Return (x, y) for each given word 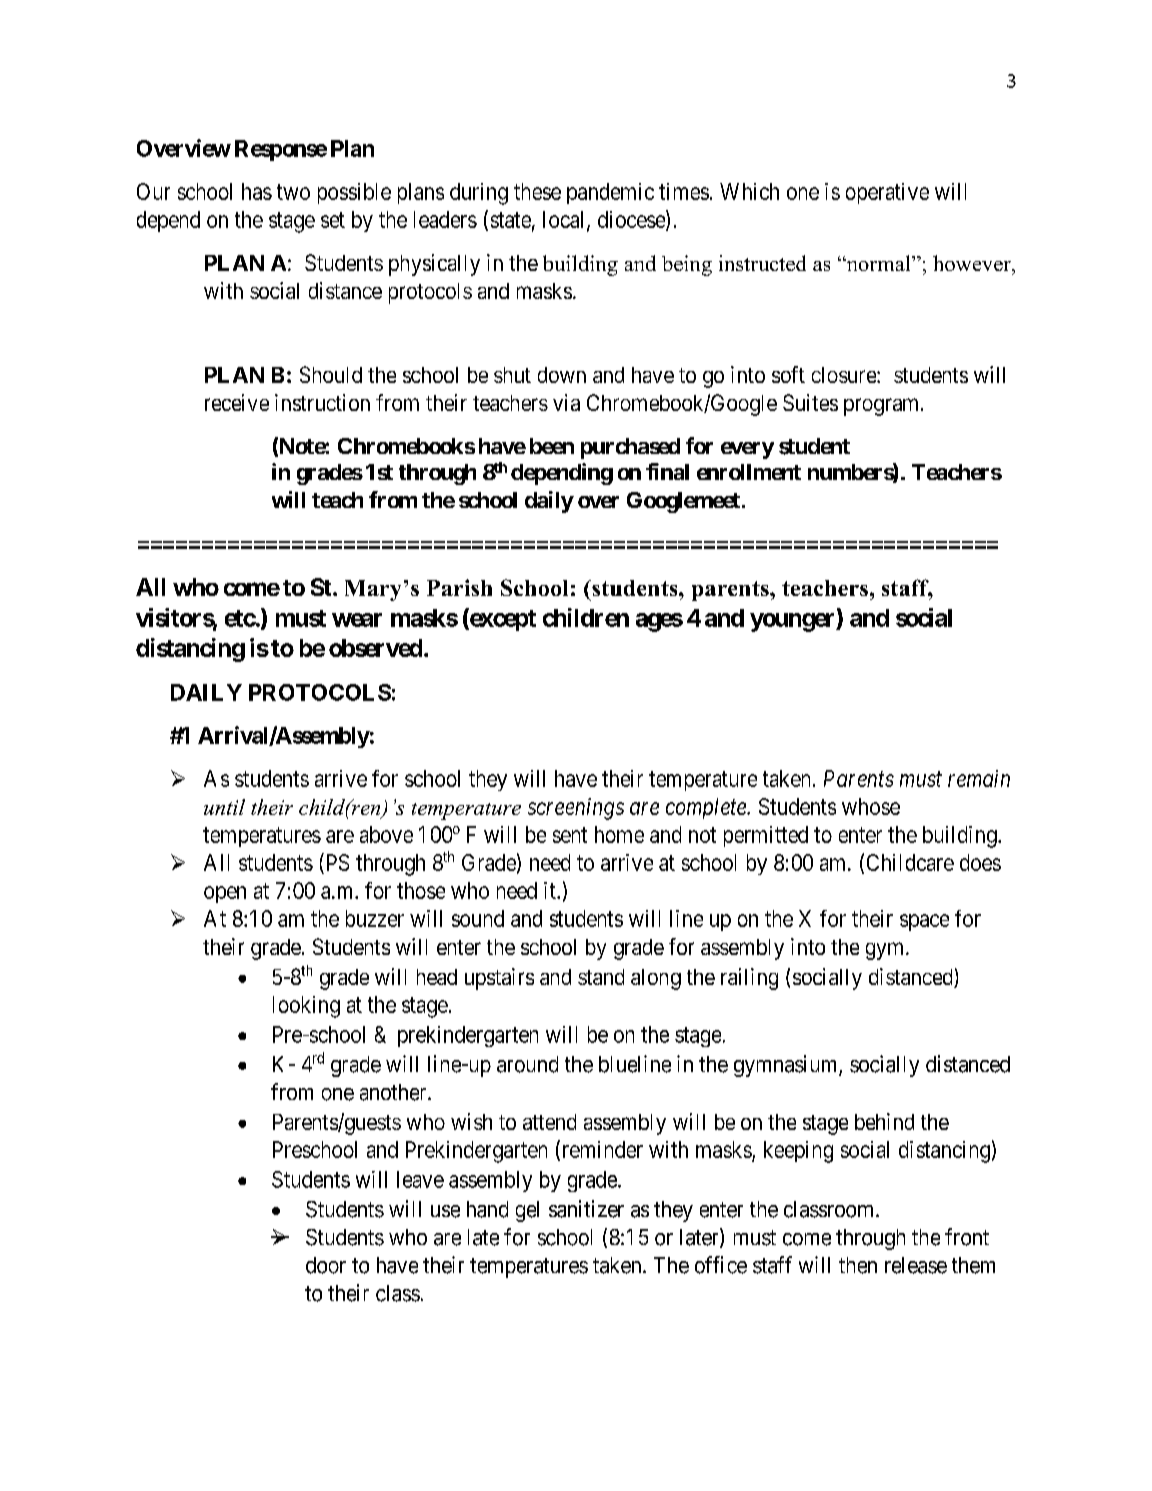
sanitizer (586, 1209)
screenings (576, 809)
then (858, 1265)
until (224, 807)
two (293, 192)
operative (887, 193)
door (326, 1265)
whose (871, 806)
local (565, 220)
